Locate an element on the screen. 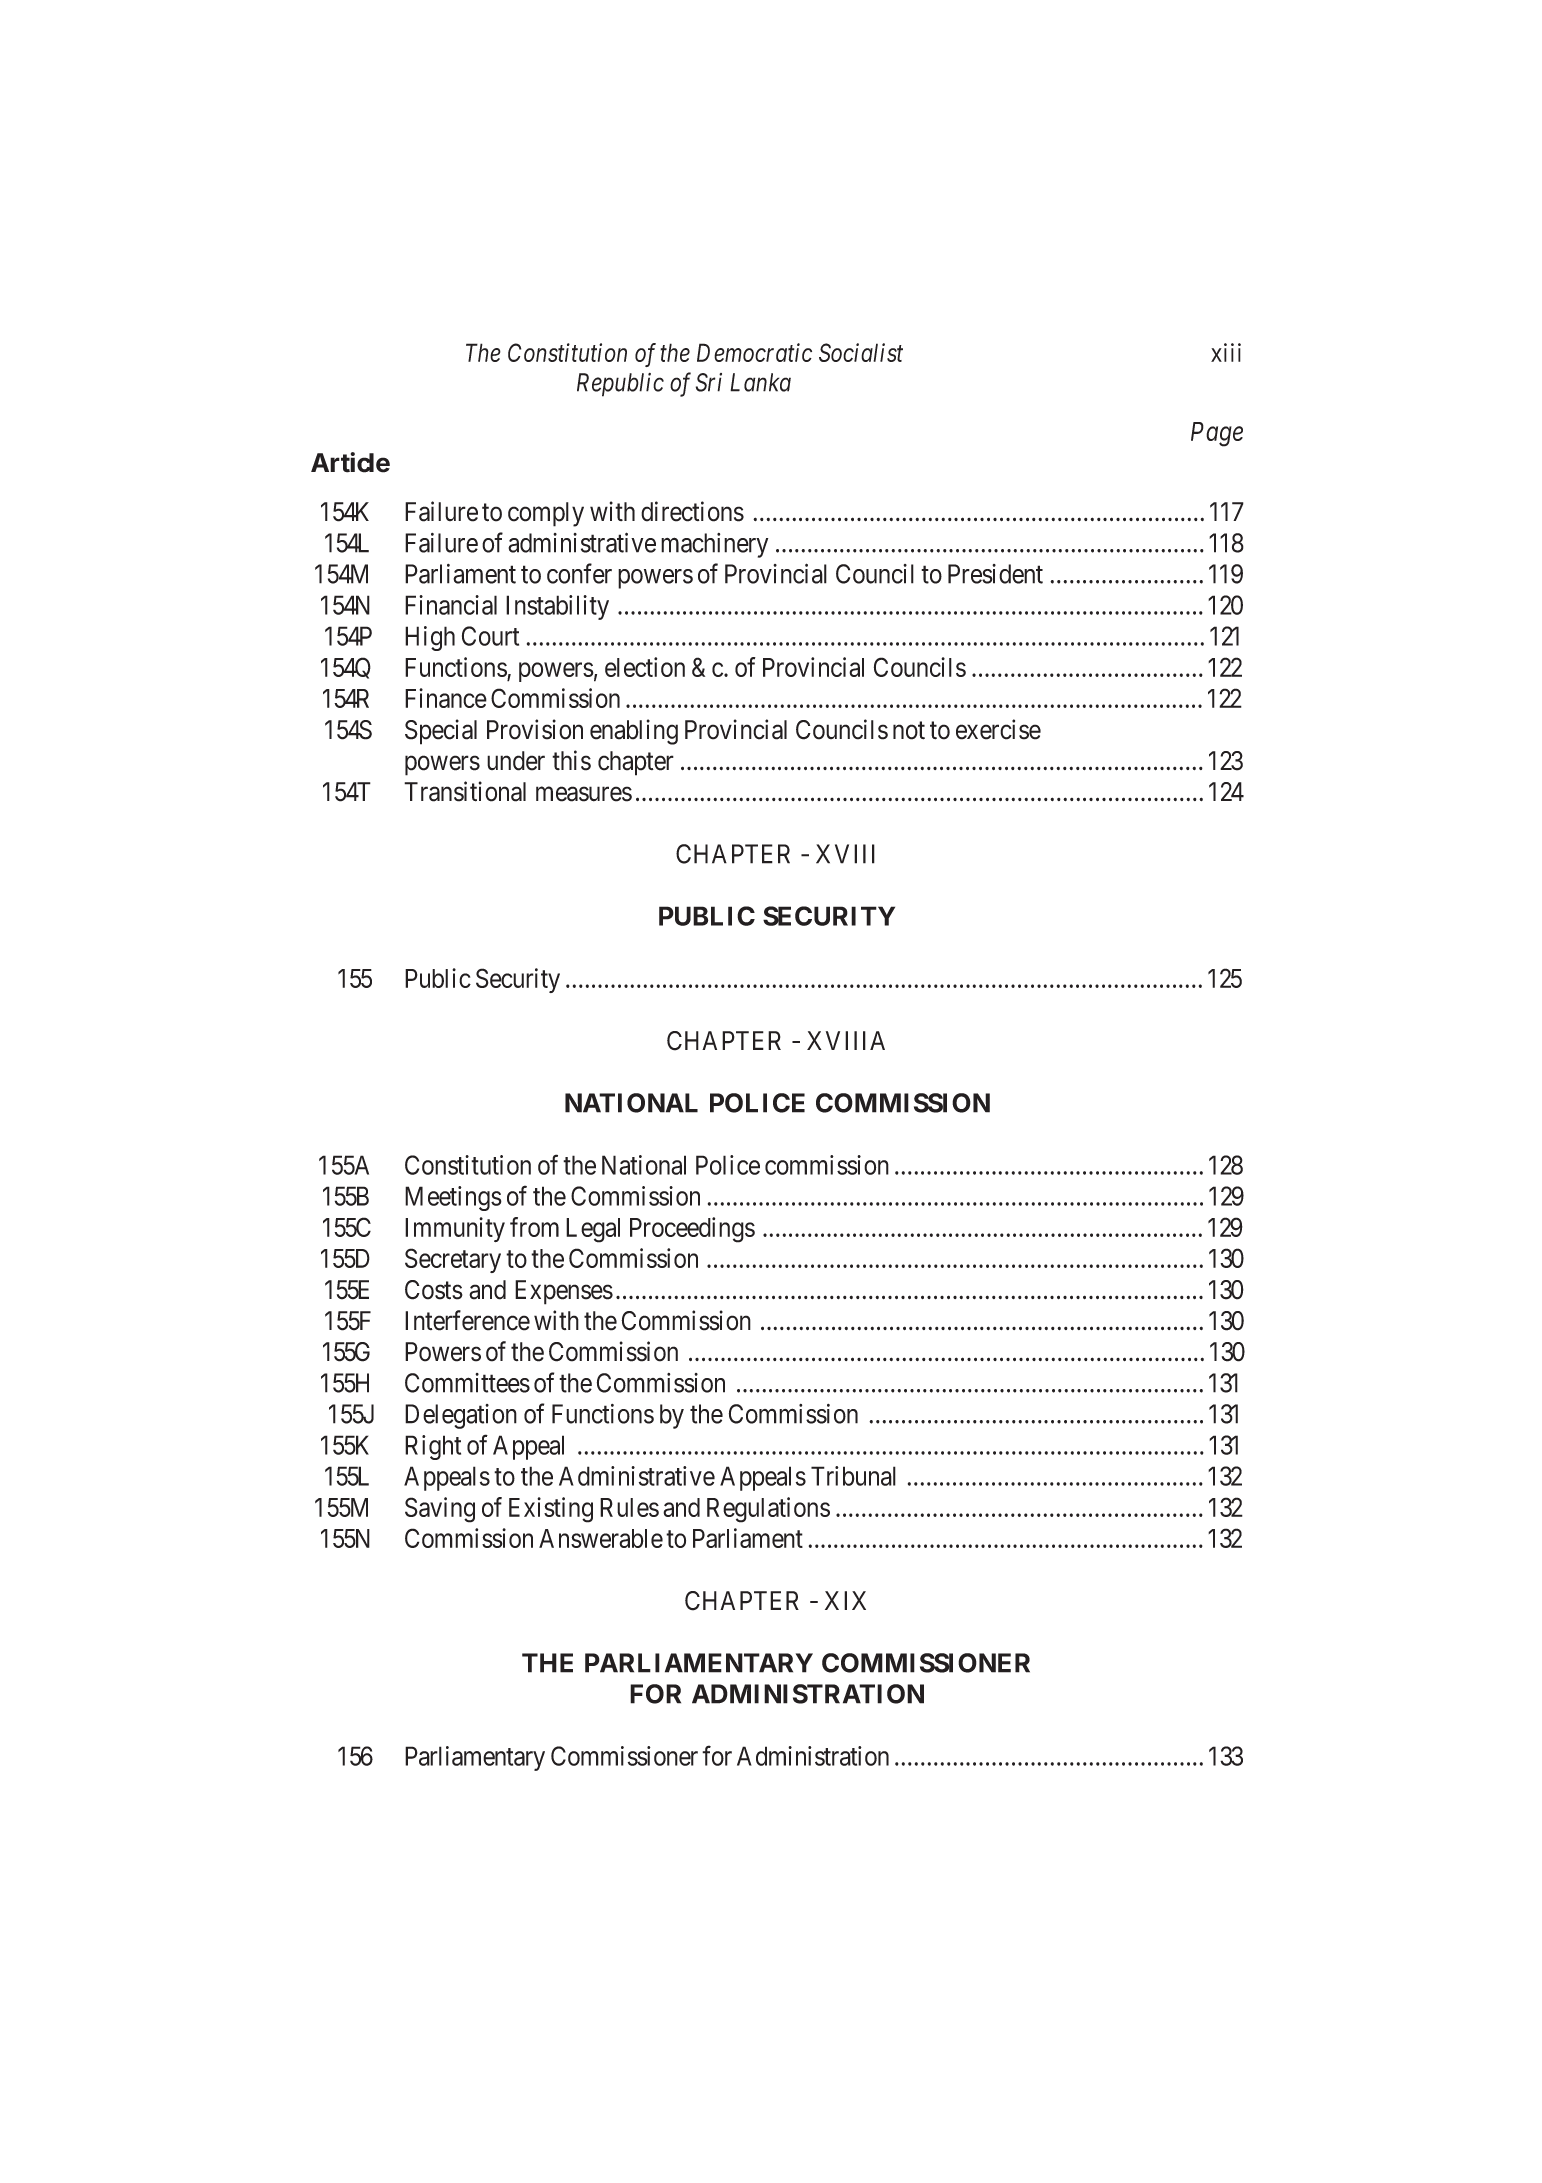 This screenshot has height=2183, width=1542. Existing is located at coordinates (551, 1510).
